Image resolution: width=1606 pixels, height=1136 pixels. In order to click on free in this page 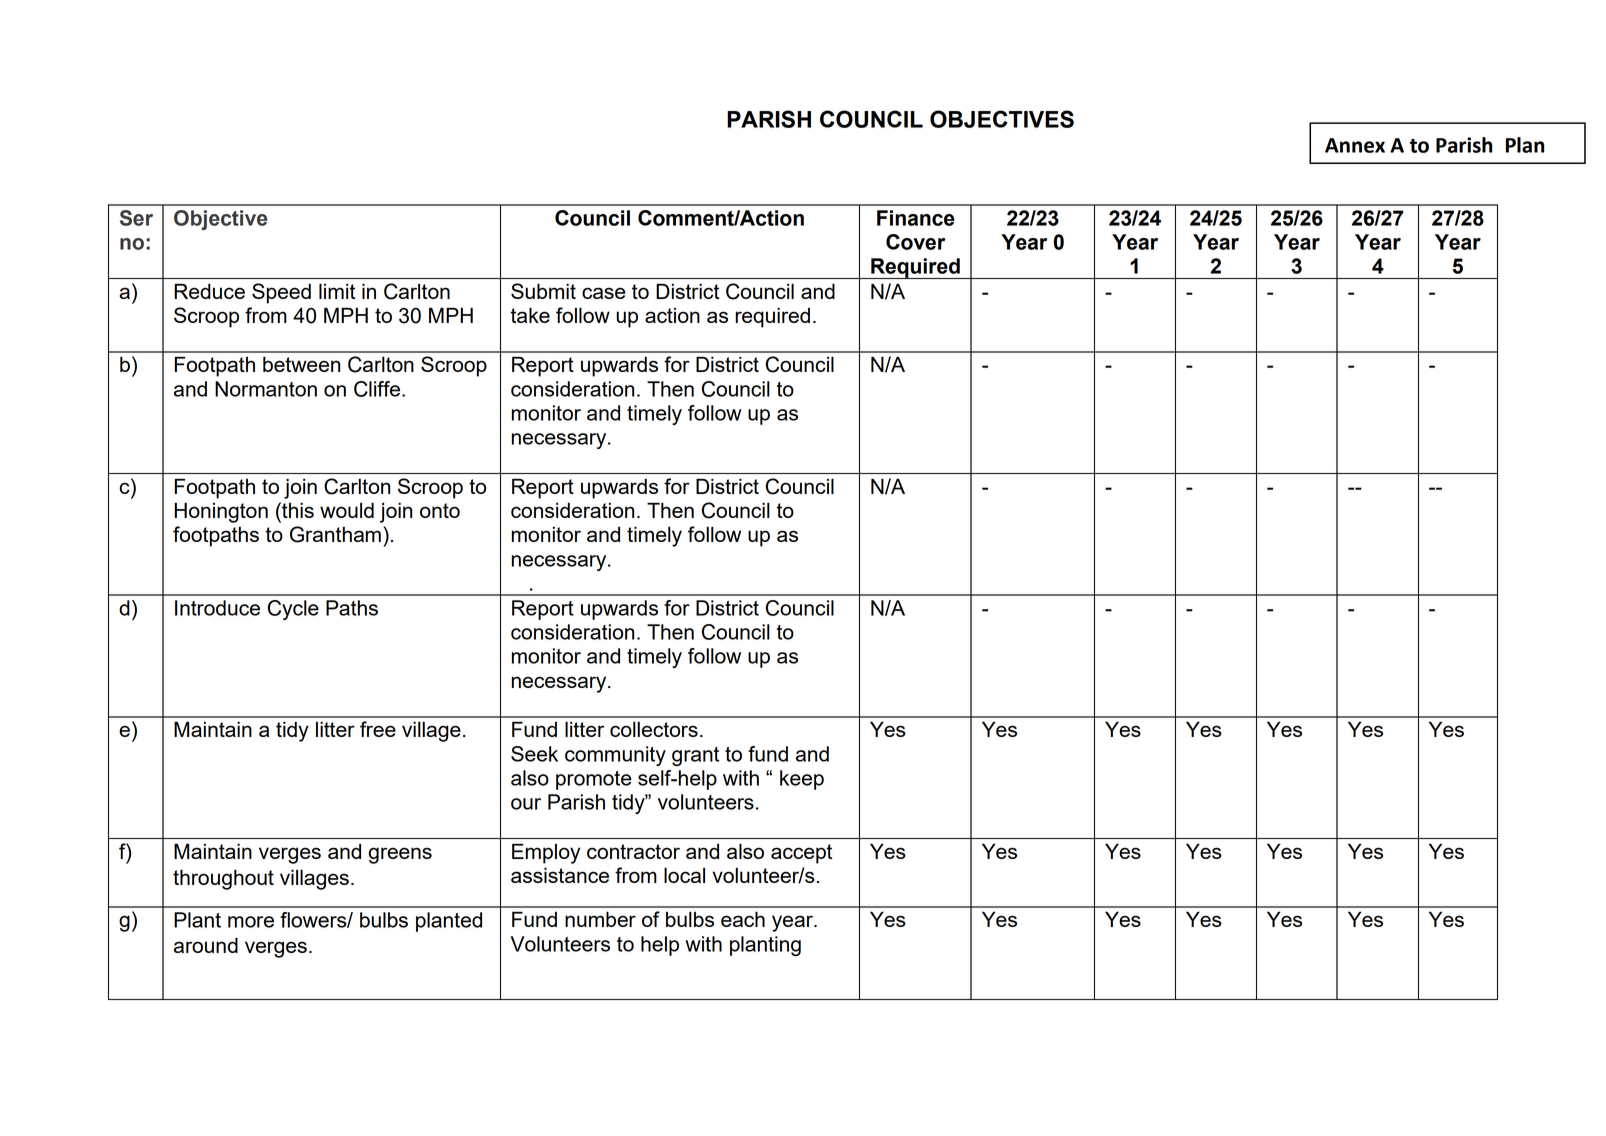, I will do `click(378, 729)`.
